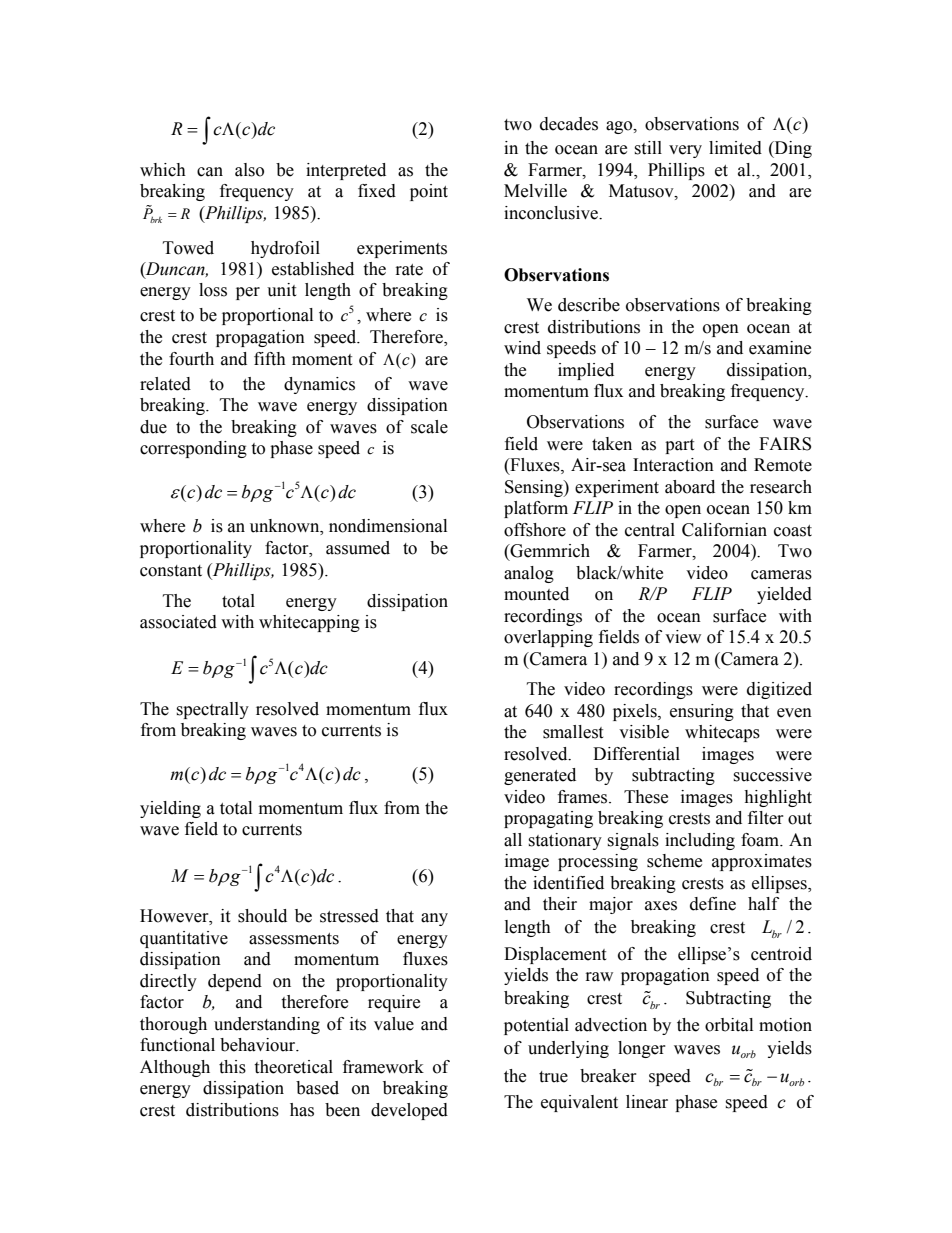 The width and height of the screenshot is (952, 1233). I want to click on also, so click(249, 170).
